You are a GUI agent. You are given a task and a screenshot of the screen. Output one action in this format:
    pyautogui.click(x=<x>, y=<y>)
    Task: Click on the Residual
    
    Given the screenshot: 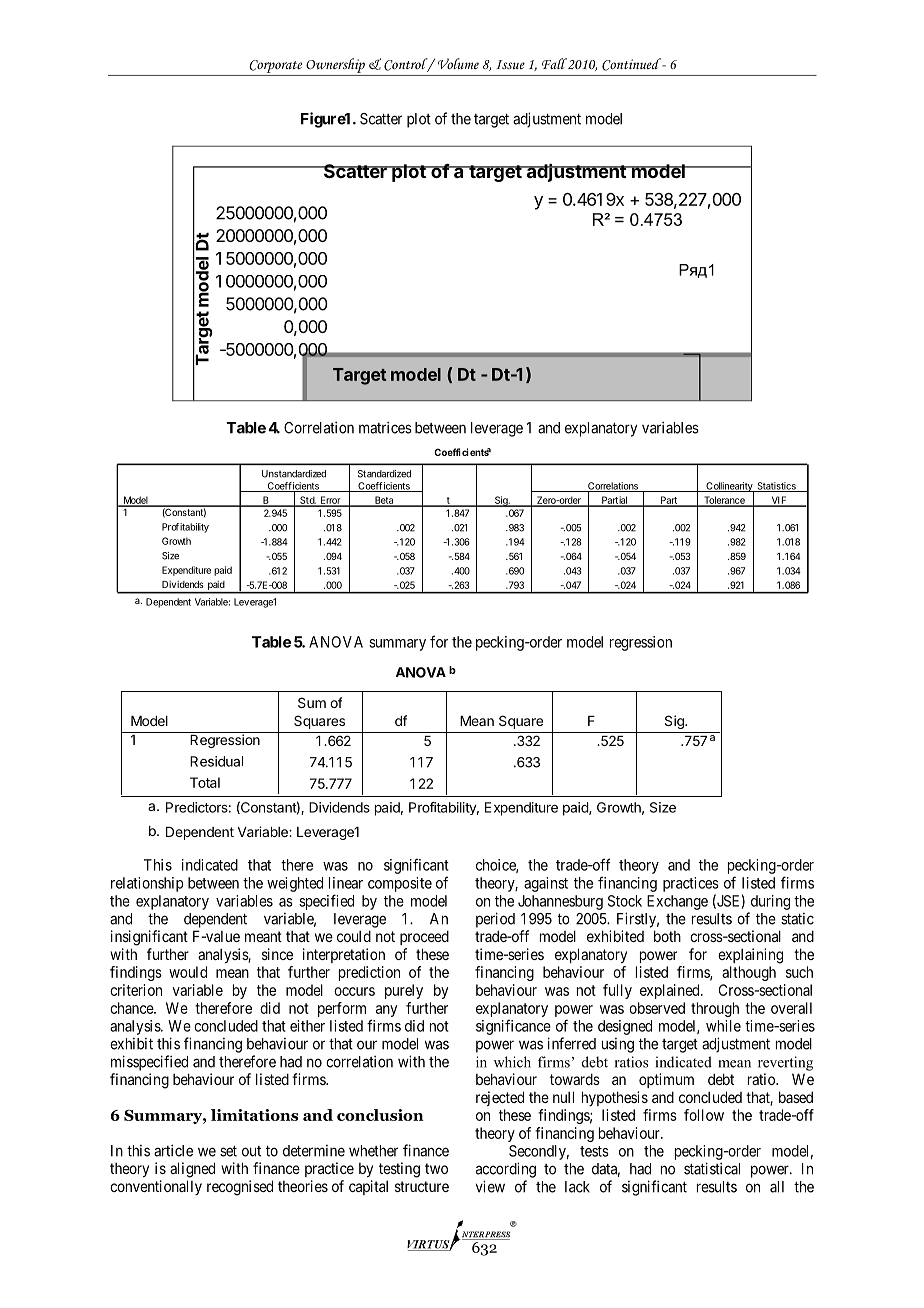 What is the action you would take?
    pyautogui.click(x=216, y=761)
